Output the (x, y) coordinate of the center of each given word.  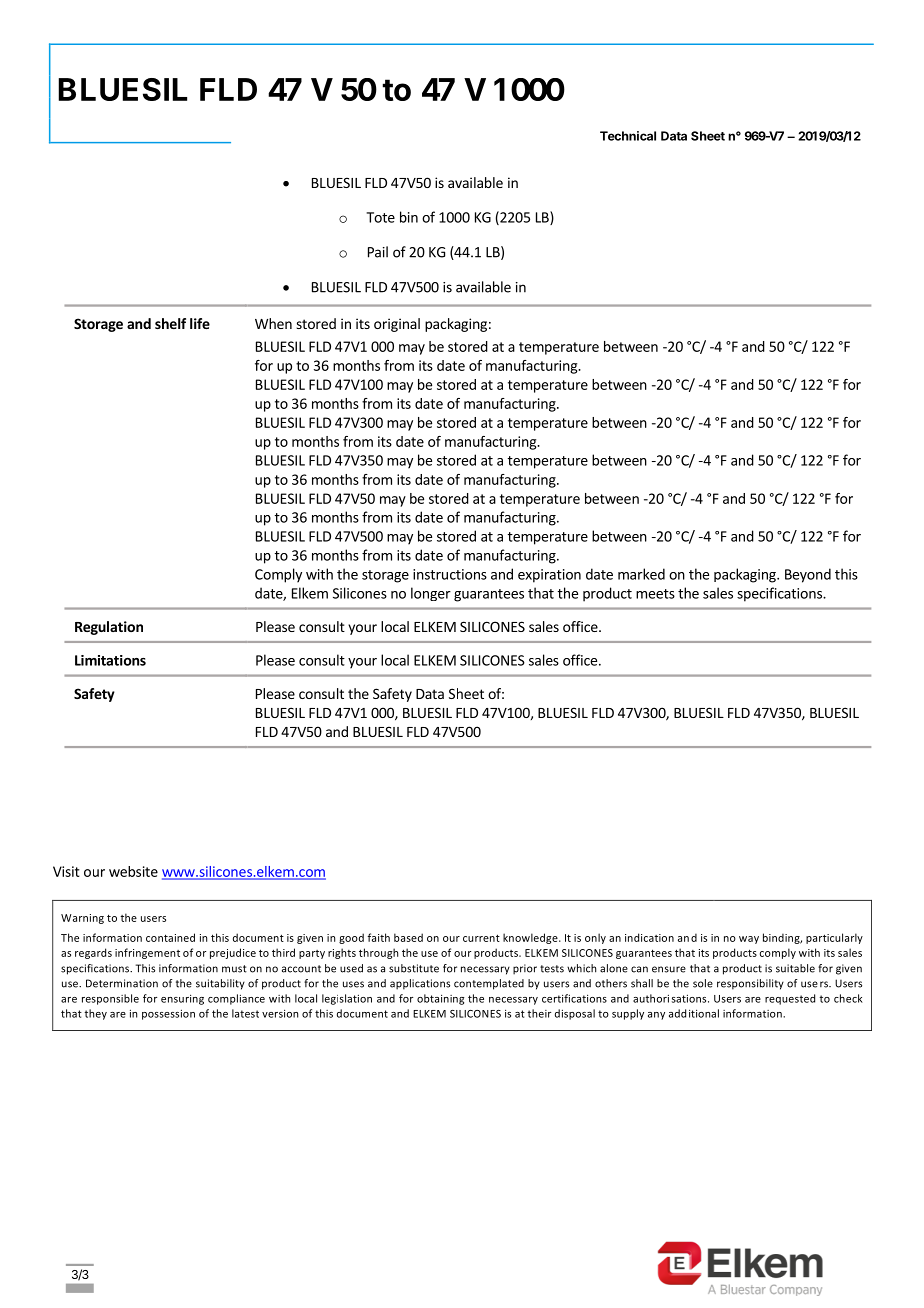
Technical (628, 136)
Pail (378, 252)
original (397, 325)
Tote (380, 217)
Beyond (808, 575)
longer (431, 594)
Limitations (110, 660)
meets (655, 594)
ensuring (182, 999)
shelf (170, 323)
